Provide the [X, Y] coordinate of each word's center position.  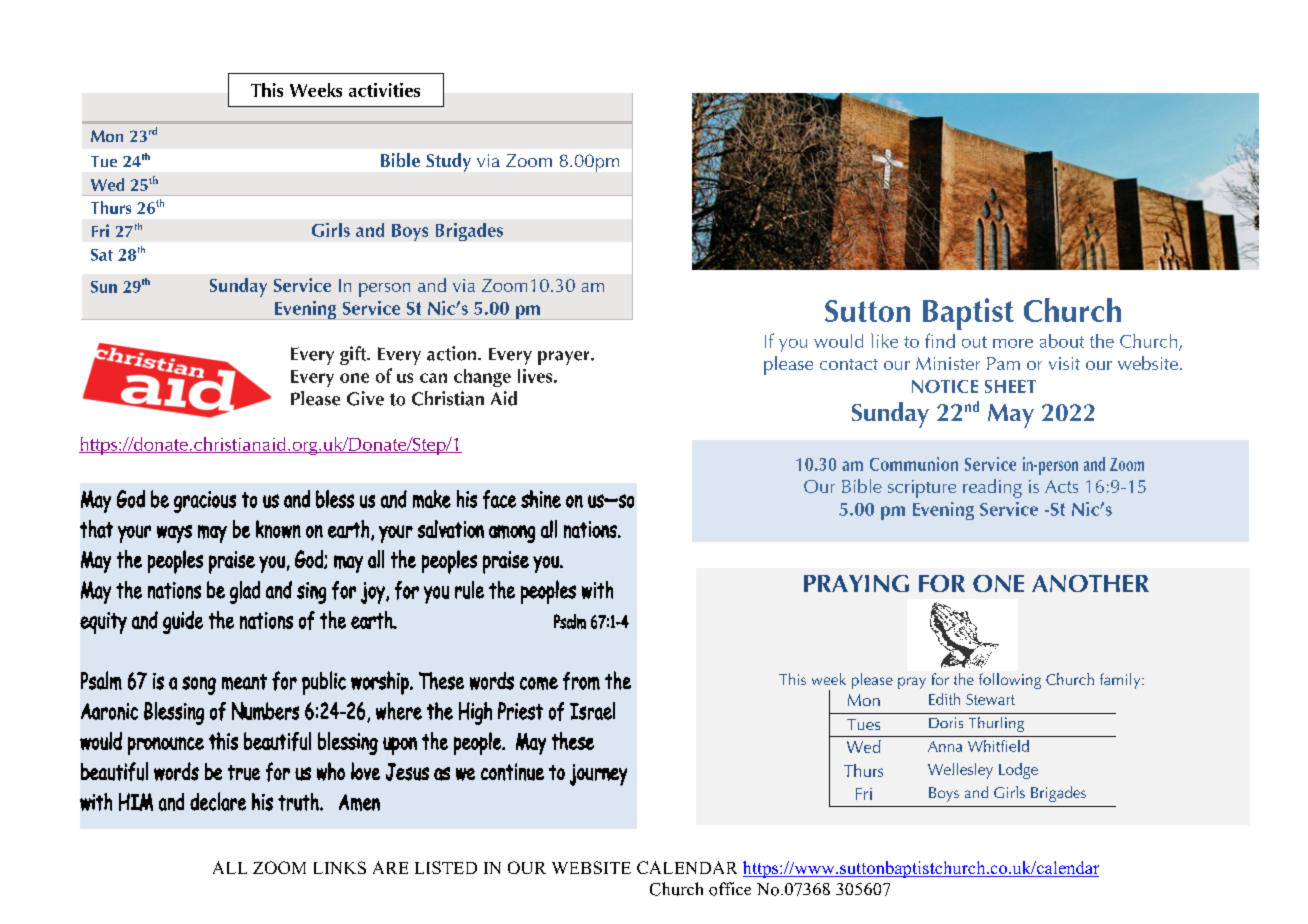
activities [384, 90]
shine [541, 499]
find [940, 340]
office [730, 889]
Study [448, 162]
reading [992, 488]
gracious [205, 502]
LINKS [340, 867]
